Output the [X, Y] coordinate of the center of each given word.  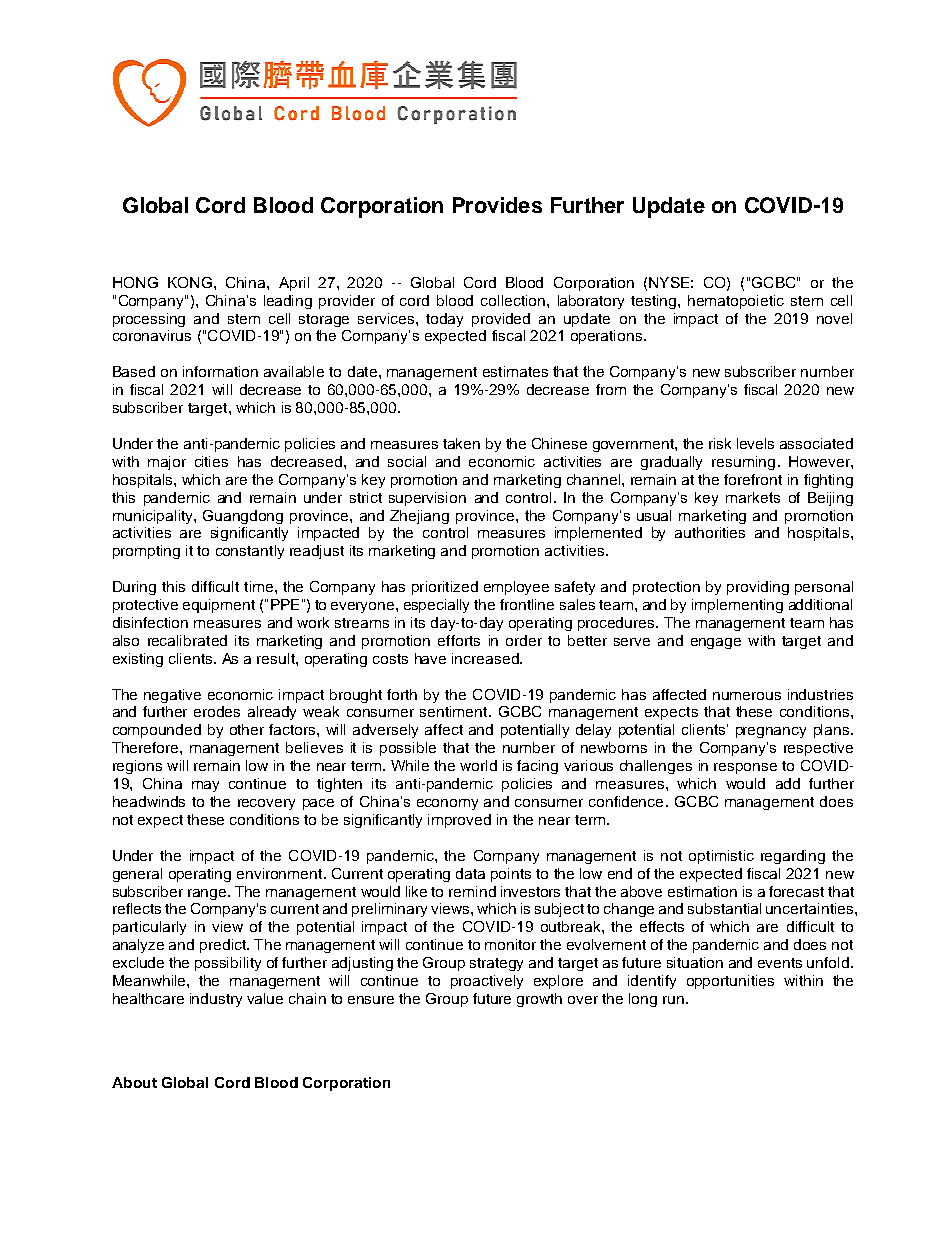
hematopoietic [736, 302]
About [134, 1082]
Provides [497, 205]
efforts [459, 640]
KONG [190, 282]
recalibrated [187, 640]
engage [716, 643]
